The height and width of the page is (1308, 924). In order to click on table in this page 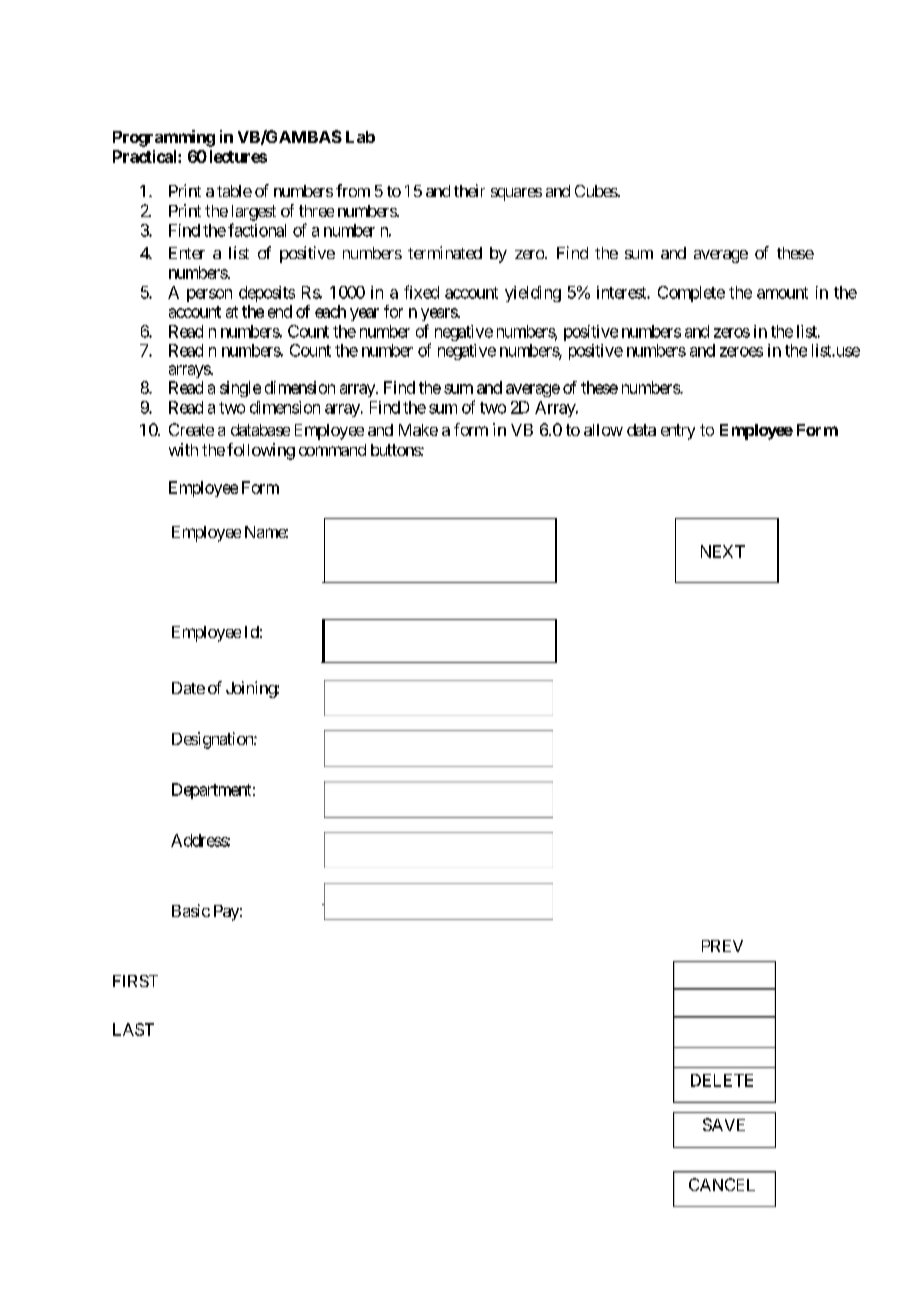, I will do `click(234, 191)`.
